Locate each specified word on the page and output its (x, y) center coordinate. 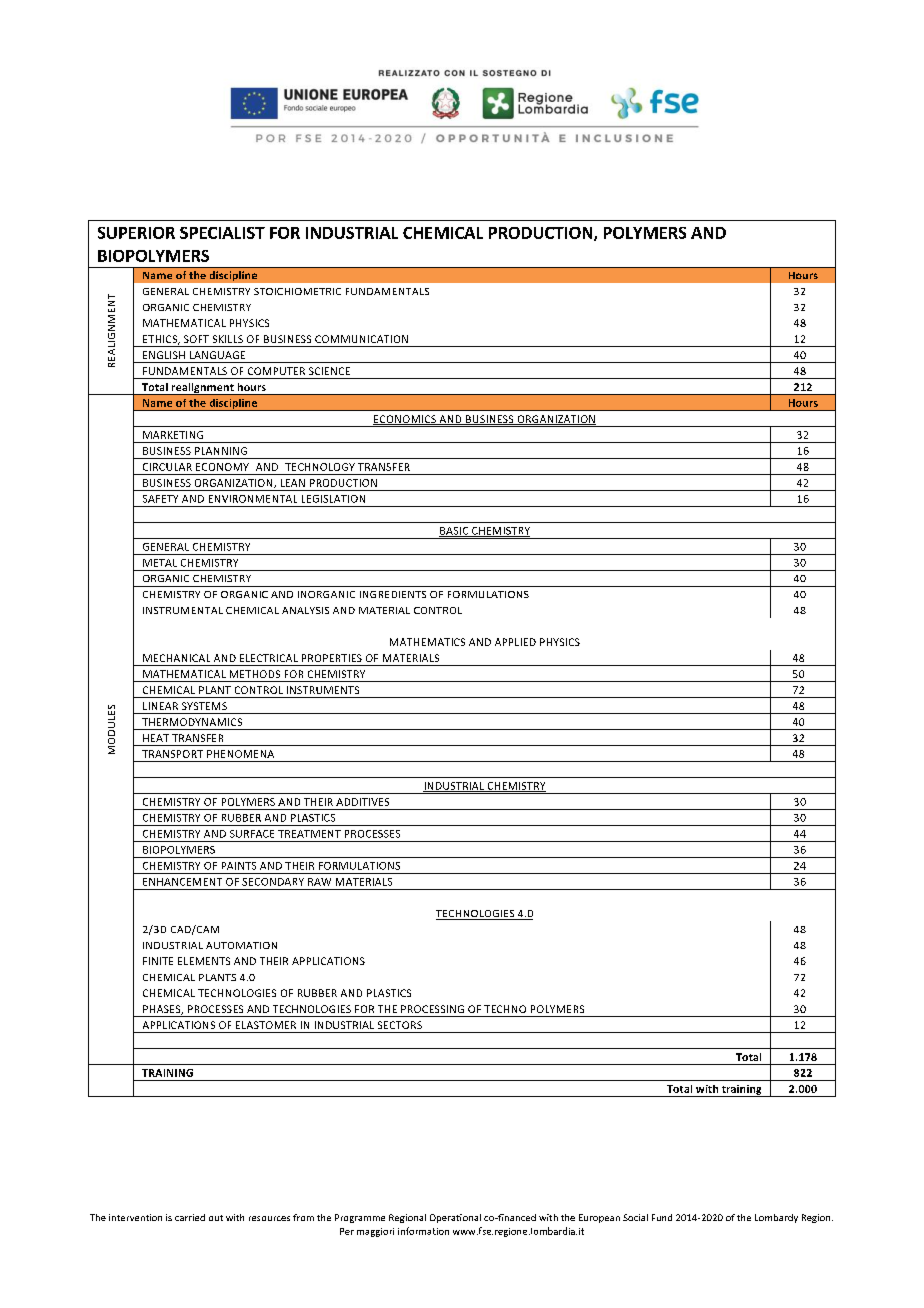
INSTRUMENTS (323, 690)
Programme (360, 1218)
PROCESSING (432, 1009)
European (599, 1218)
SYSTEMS (204, 706)
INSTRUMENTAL (183, 610)
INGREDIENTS (393, 594)
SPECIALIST (222, 233)
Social (635, 1217)
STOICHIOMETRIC (297, 291)
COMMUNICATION (361, 339)
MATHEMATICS (427, 642)
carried (190, 1217)
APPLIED (515, 642)
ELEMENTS (204, 961)
